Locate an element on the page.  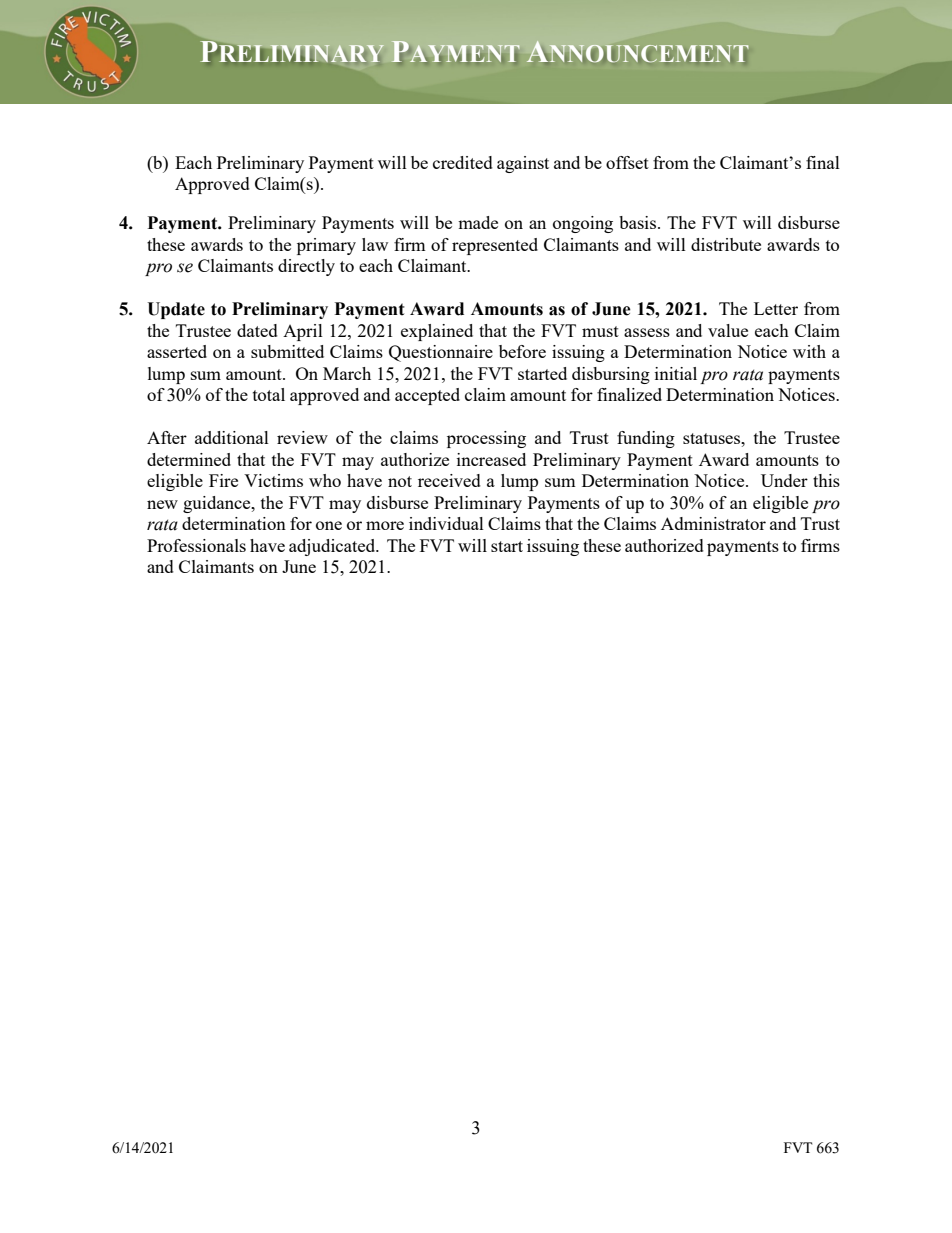
funding is located at coordinates (646, 439).
